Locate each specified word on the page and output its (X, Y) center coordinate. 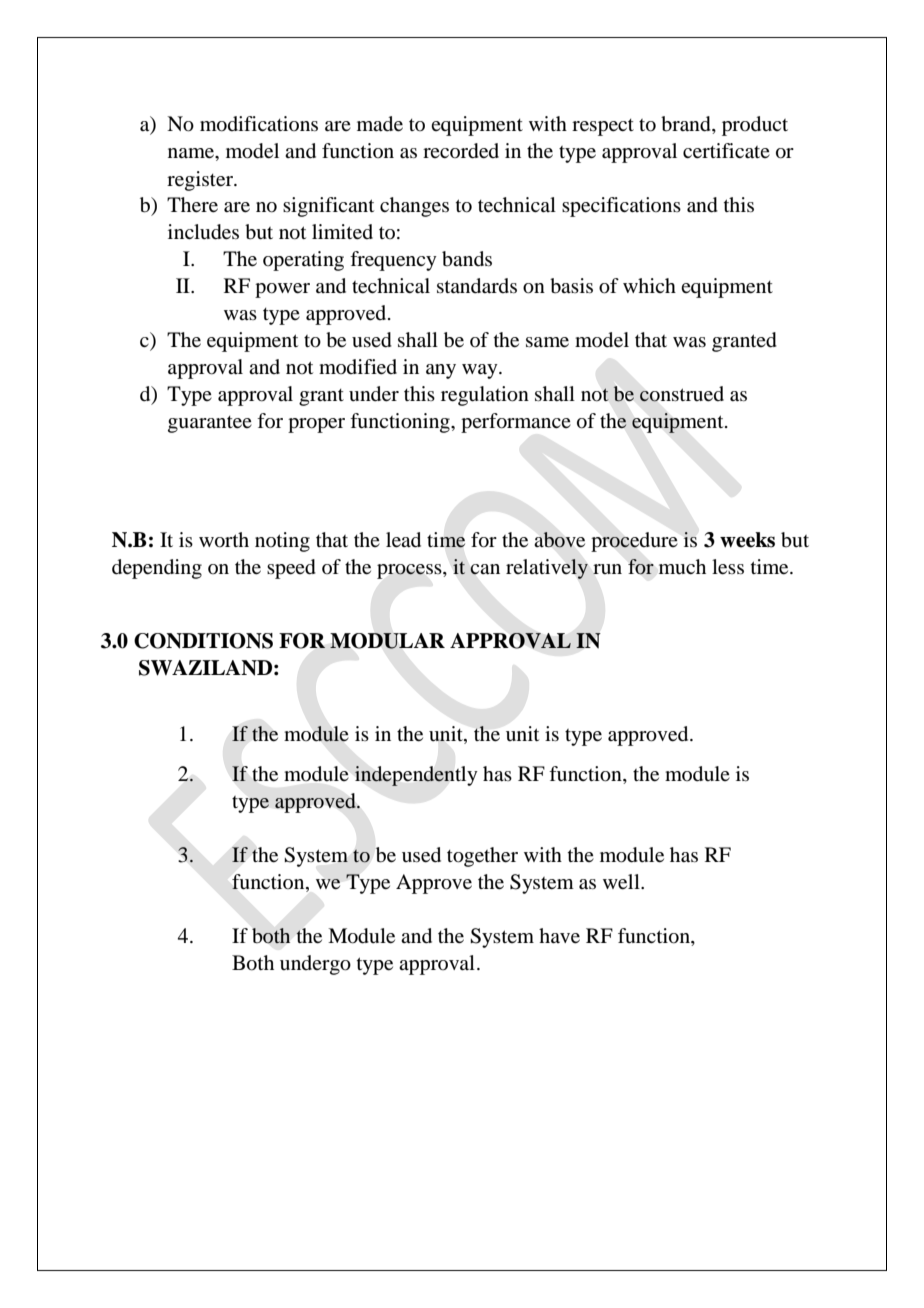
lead (403, 540)
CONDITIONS (203, 641)
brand (687, 125)
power (282, 290)
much (682, 566)
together (482, 857)
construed (682, 394)
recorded (461, 151)
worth (224, 540)
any (441, 371)
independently (416, 776)
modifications (259, 124)
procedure (634, 542)
